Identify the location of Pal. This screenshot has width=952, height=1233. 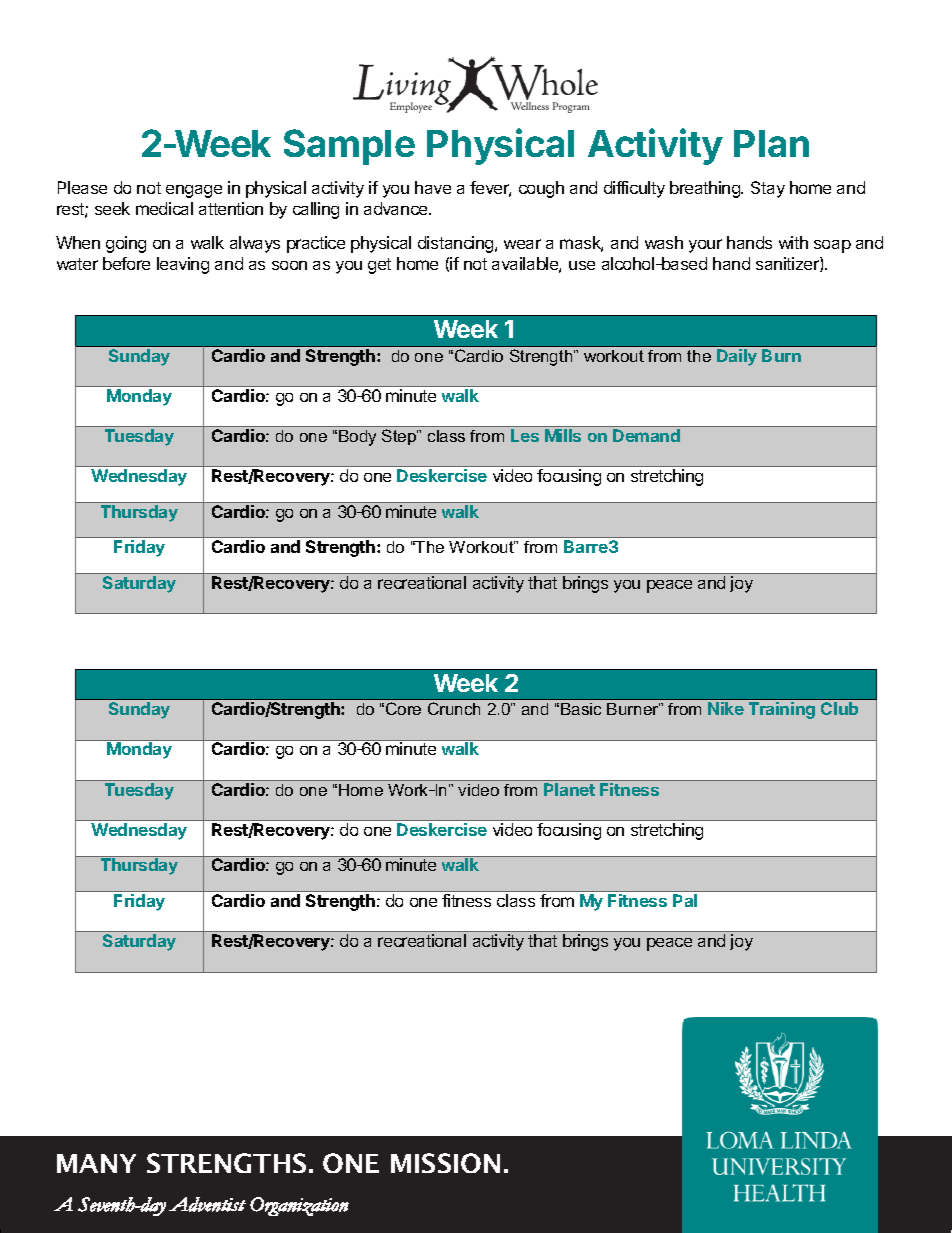
(685, 900).
